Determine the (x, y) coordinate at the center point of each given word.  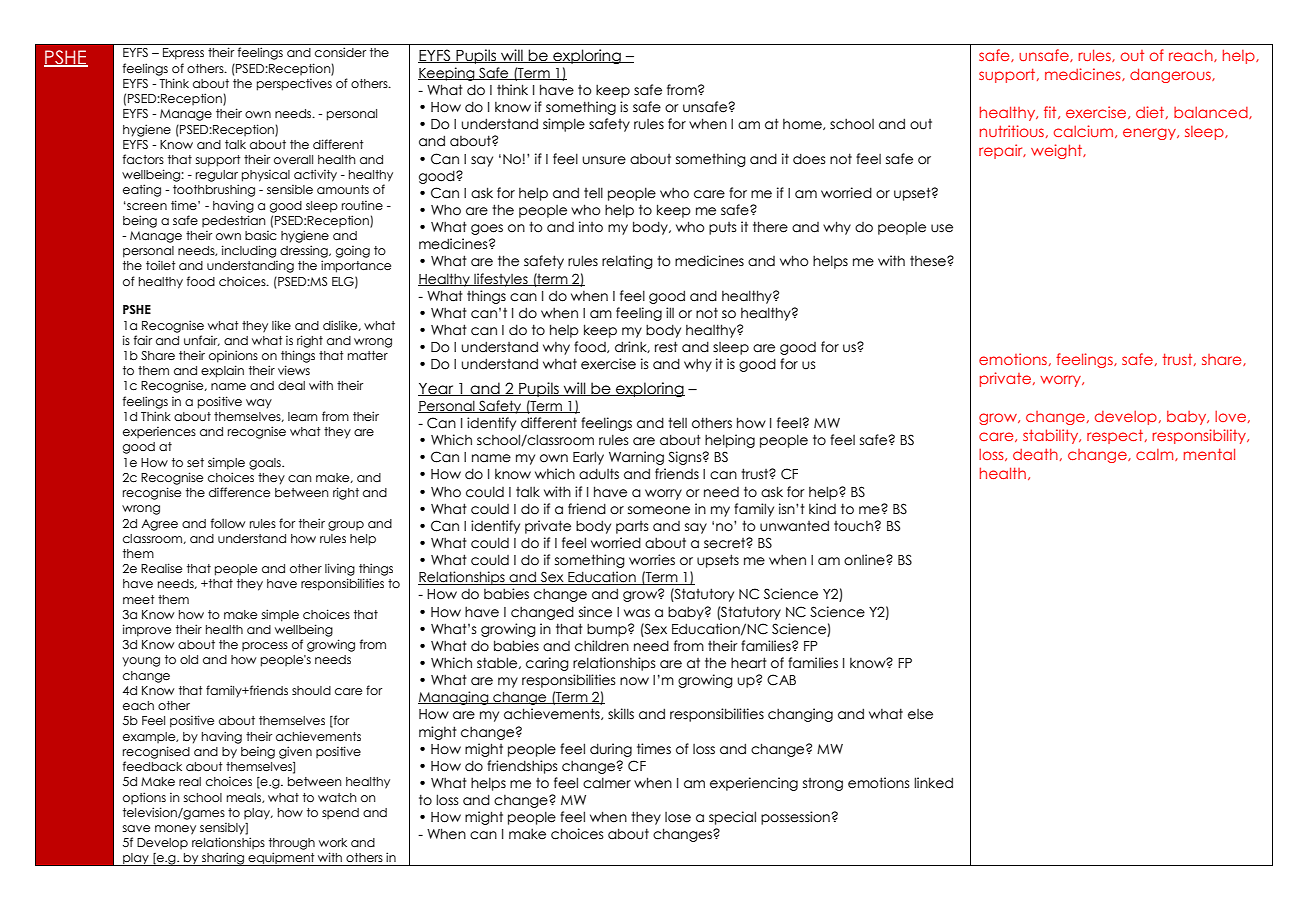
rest (666, 347)
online (865, 560)
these (929, 261)
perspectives (294, 85)
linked (933, 783)
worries (652, 560)
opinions (233, 356)
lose (678, 817)
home (803, 124)
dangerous (1171, 75)
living (340, 569)
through (292, 844)
